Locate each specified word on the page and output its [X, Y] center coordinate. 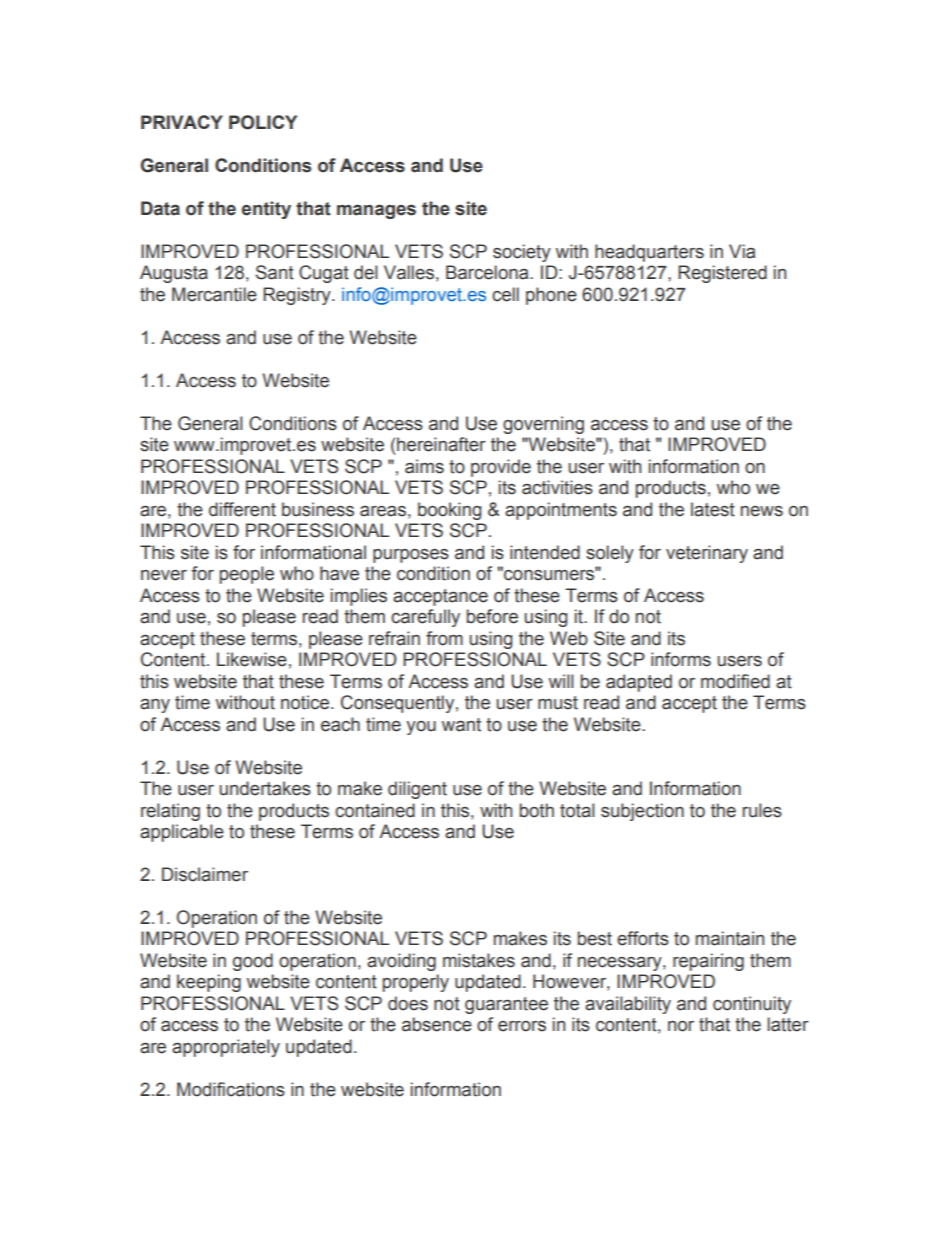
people [247, 575]
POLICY [263, 122]
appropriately [226, 1048]
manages [376, 212]
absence [437, 1024]
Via [742, 251]
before [492, 616]
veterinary [707, 554]
